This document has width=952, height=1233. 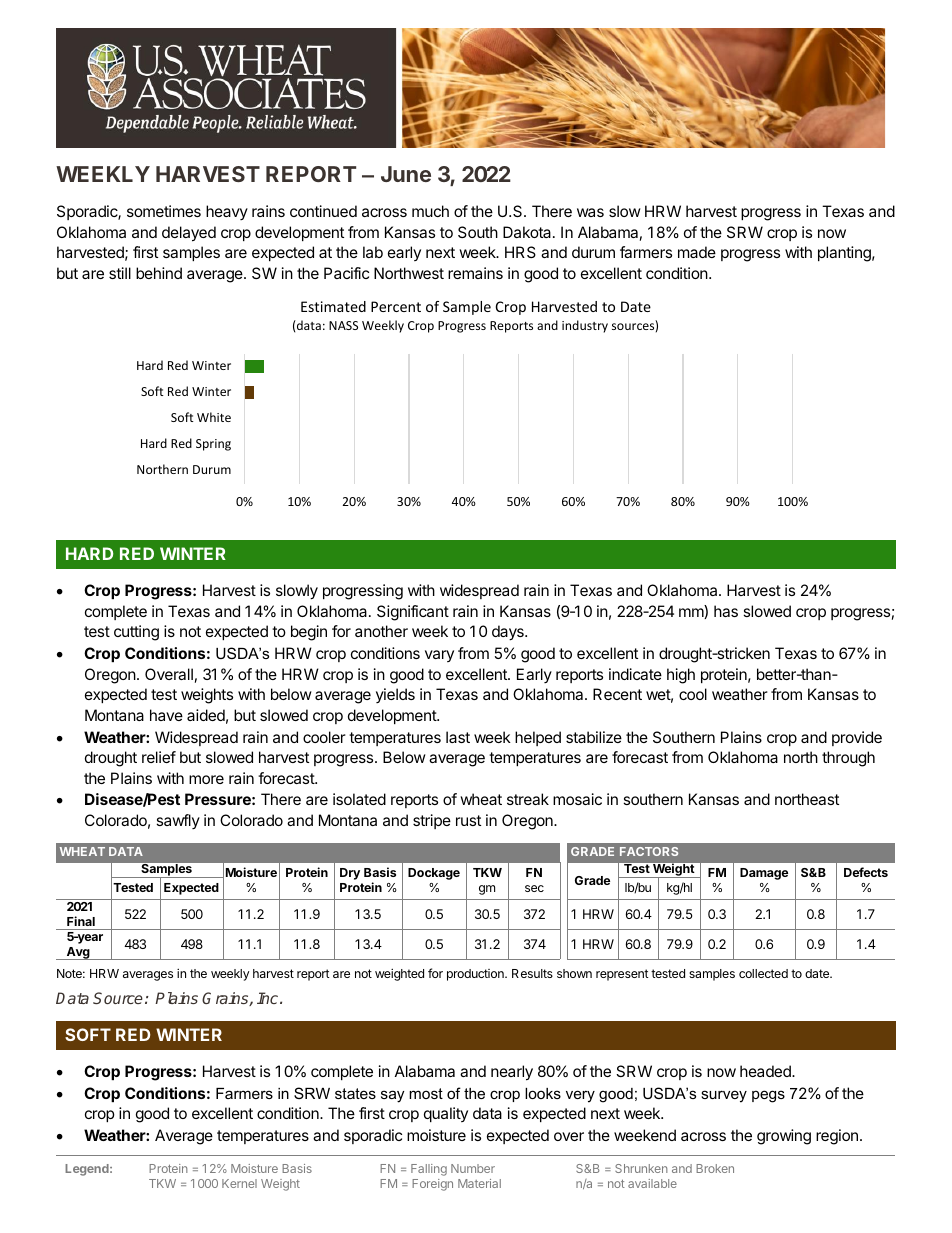 I want to click on vary, so click(x=439, y=656).
